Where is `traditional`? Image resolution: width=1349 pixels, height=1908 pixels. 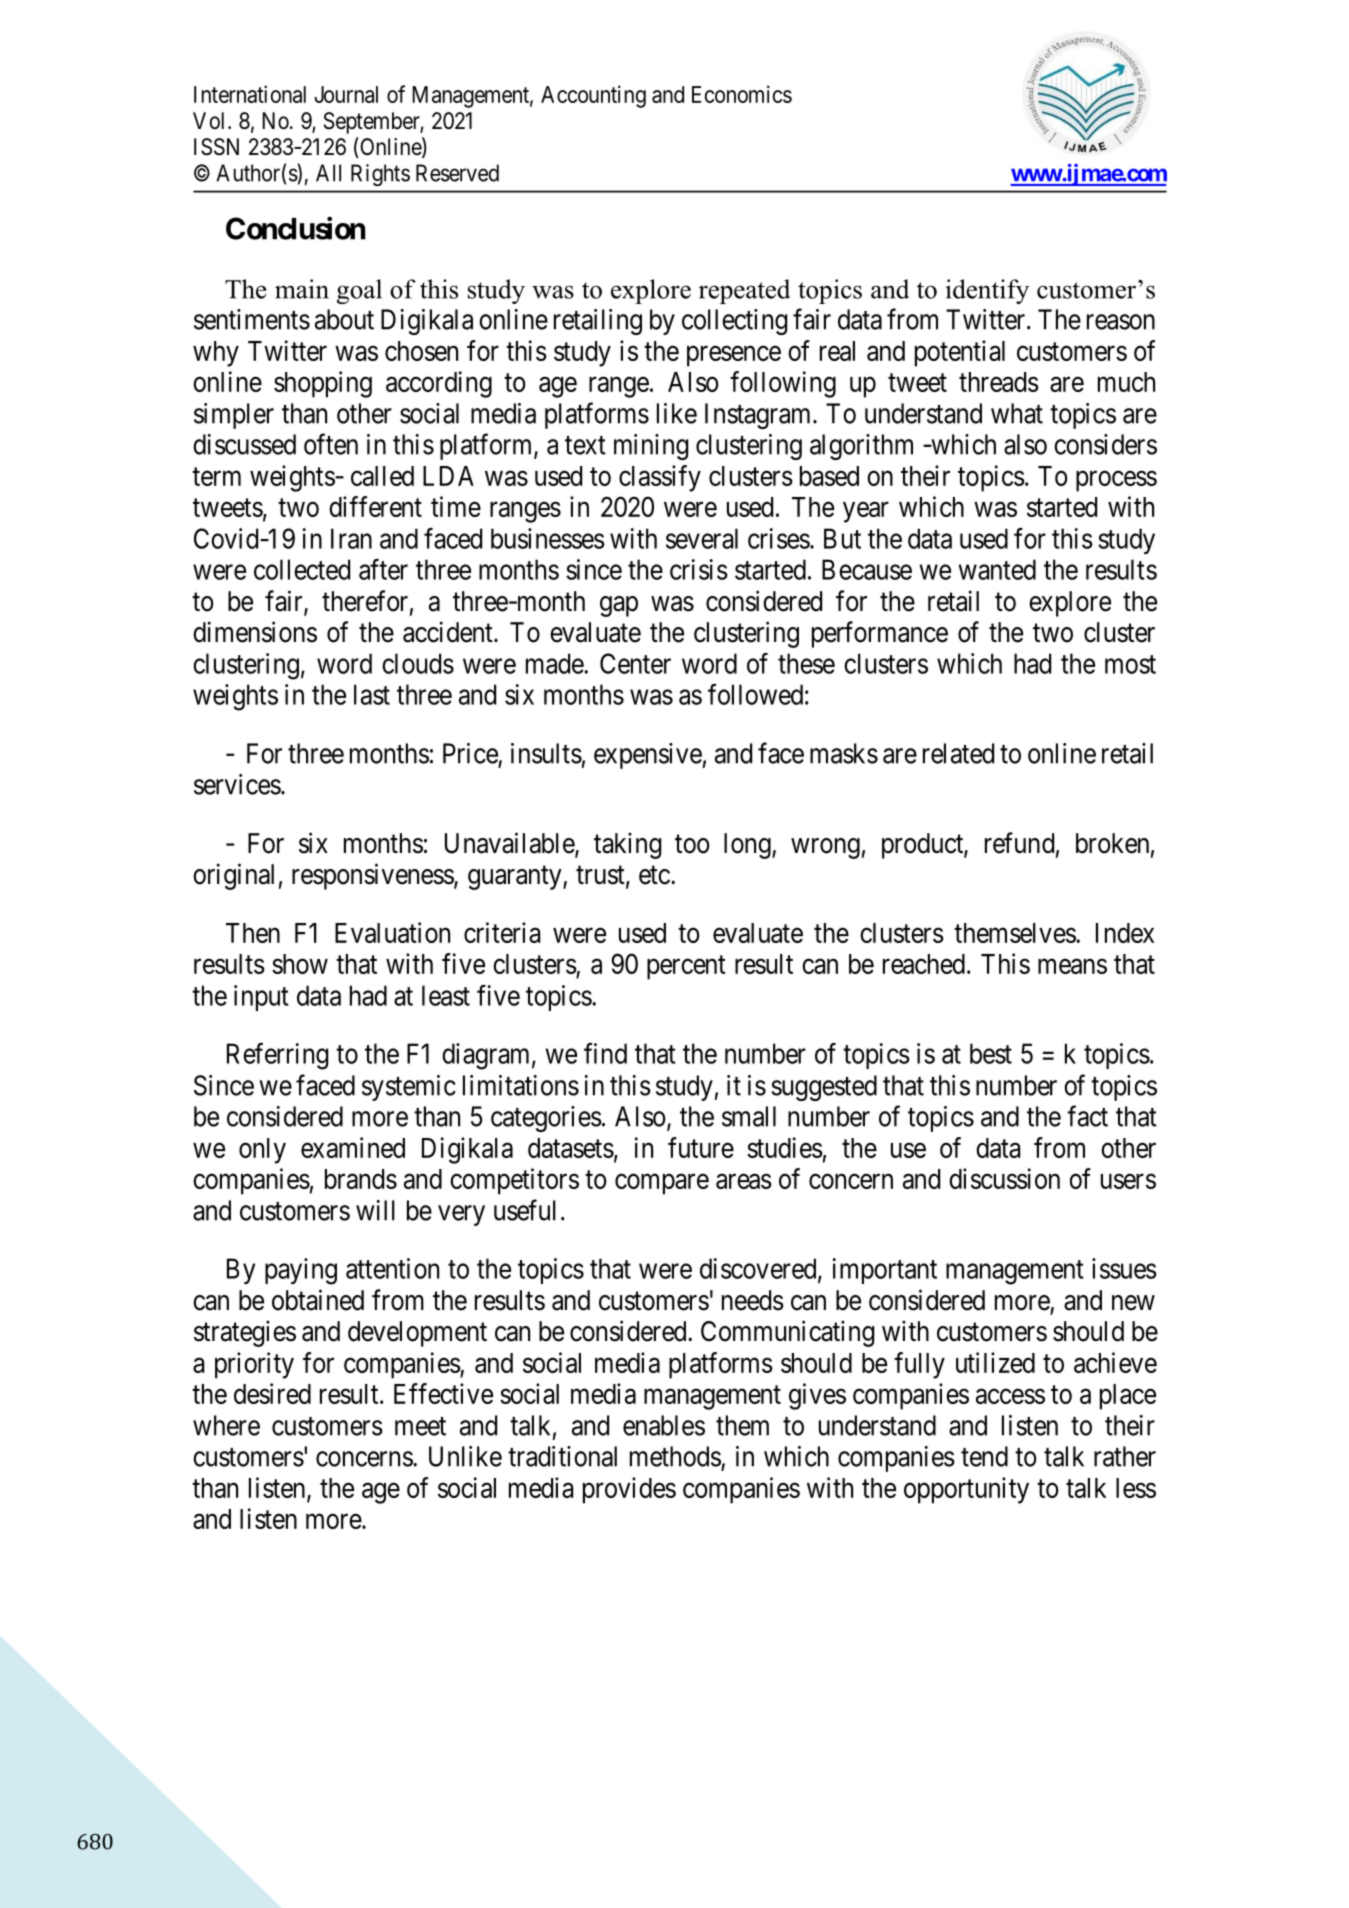 traditional is located at coordinates (562, 1456).
